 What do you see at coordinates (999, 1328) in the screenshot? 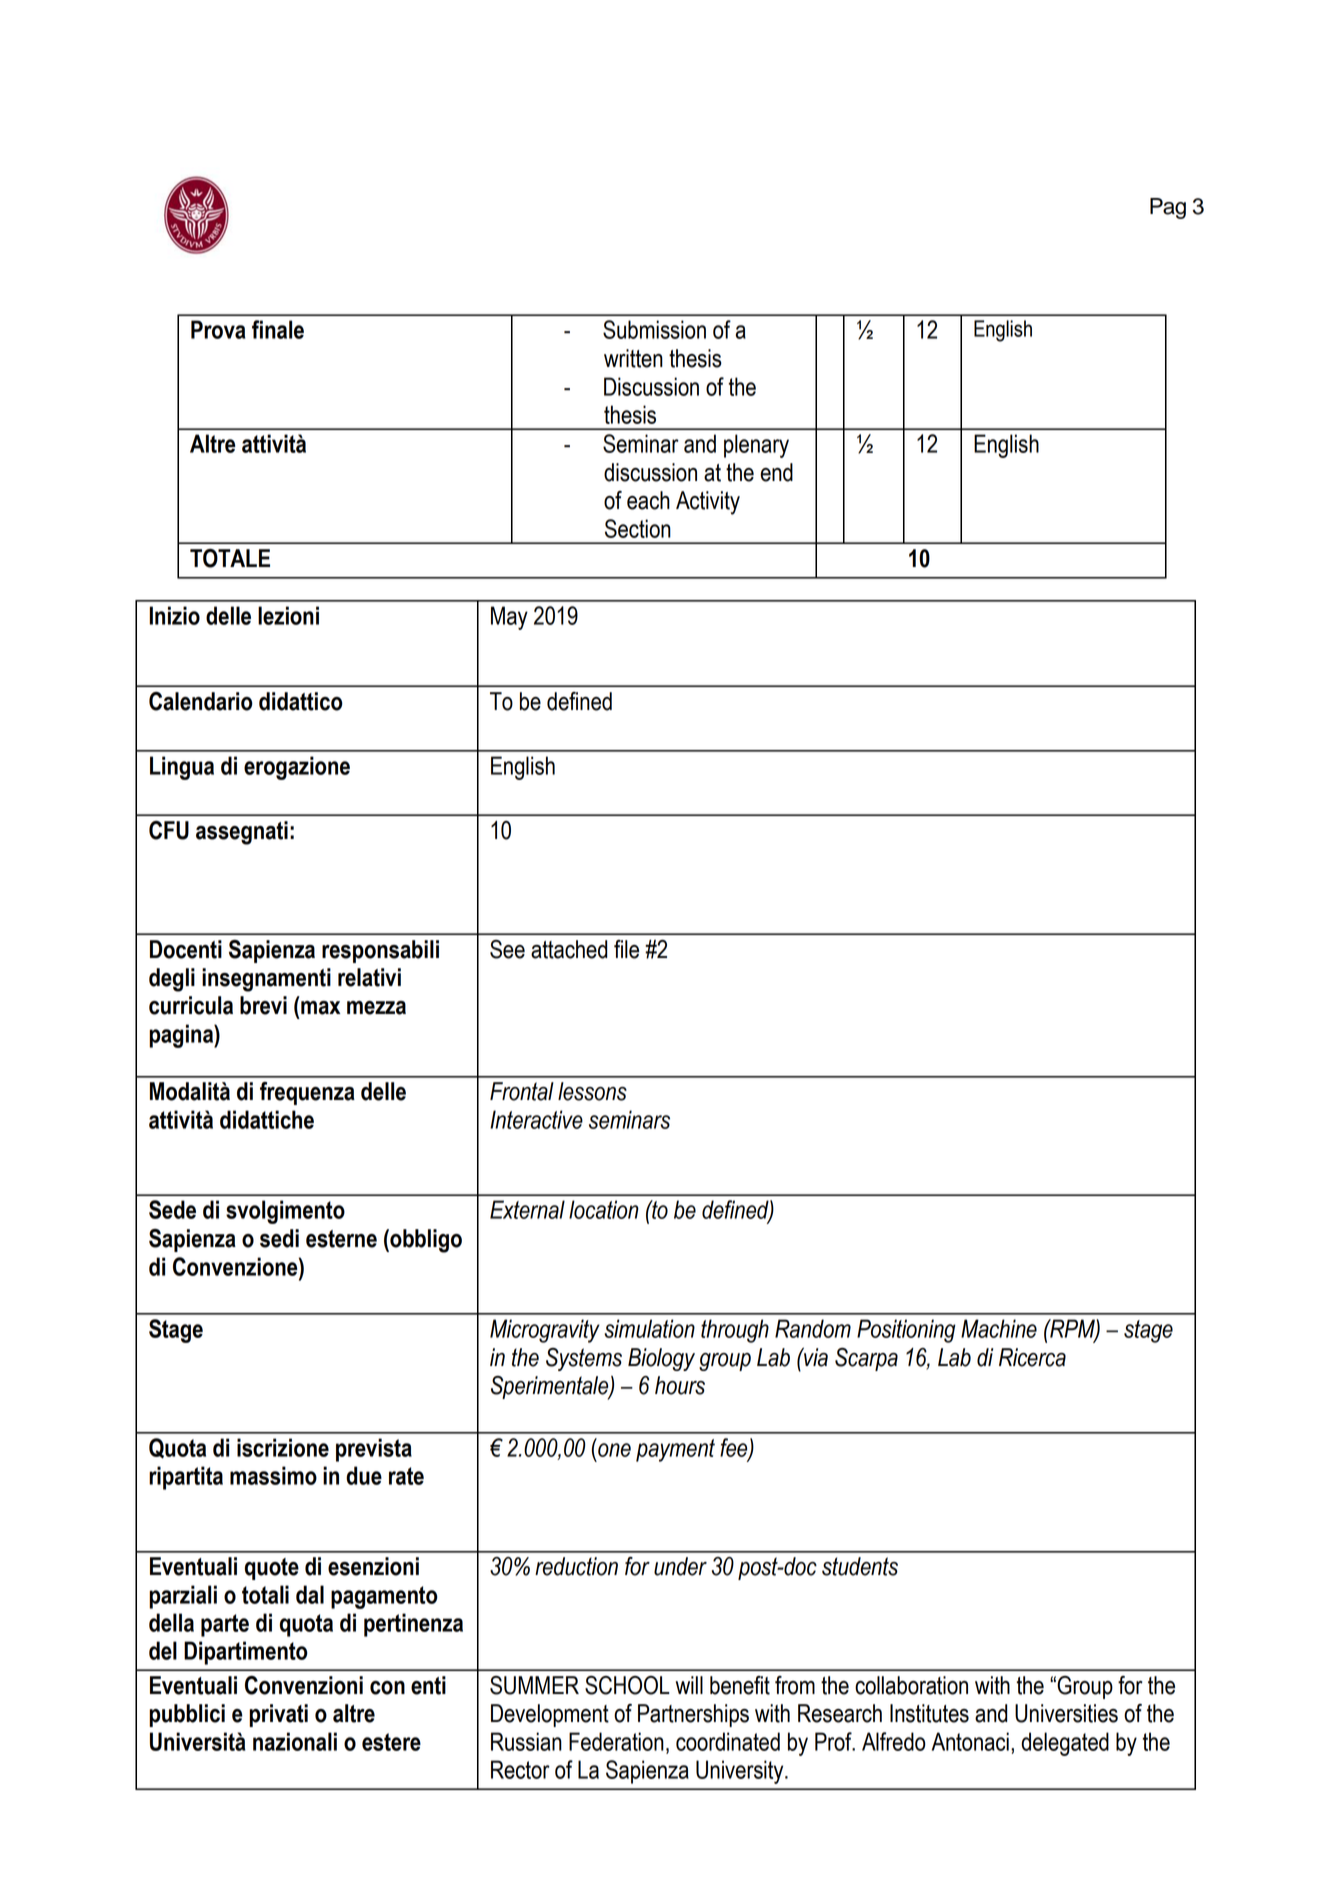
I see `Machine` at bounding box center [999, 1328].
